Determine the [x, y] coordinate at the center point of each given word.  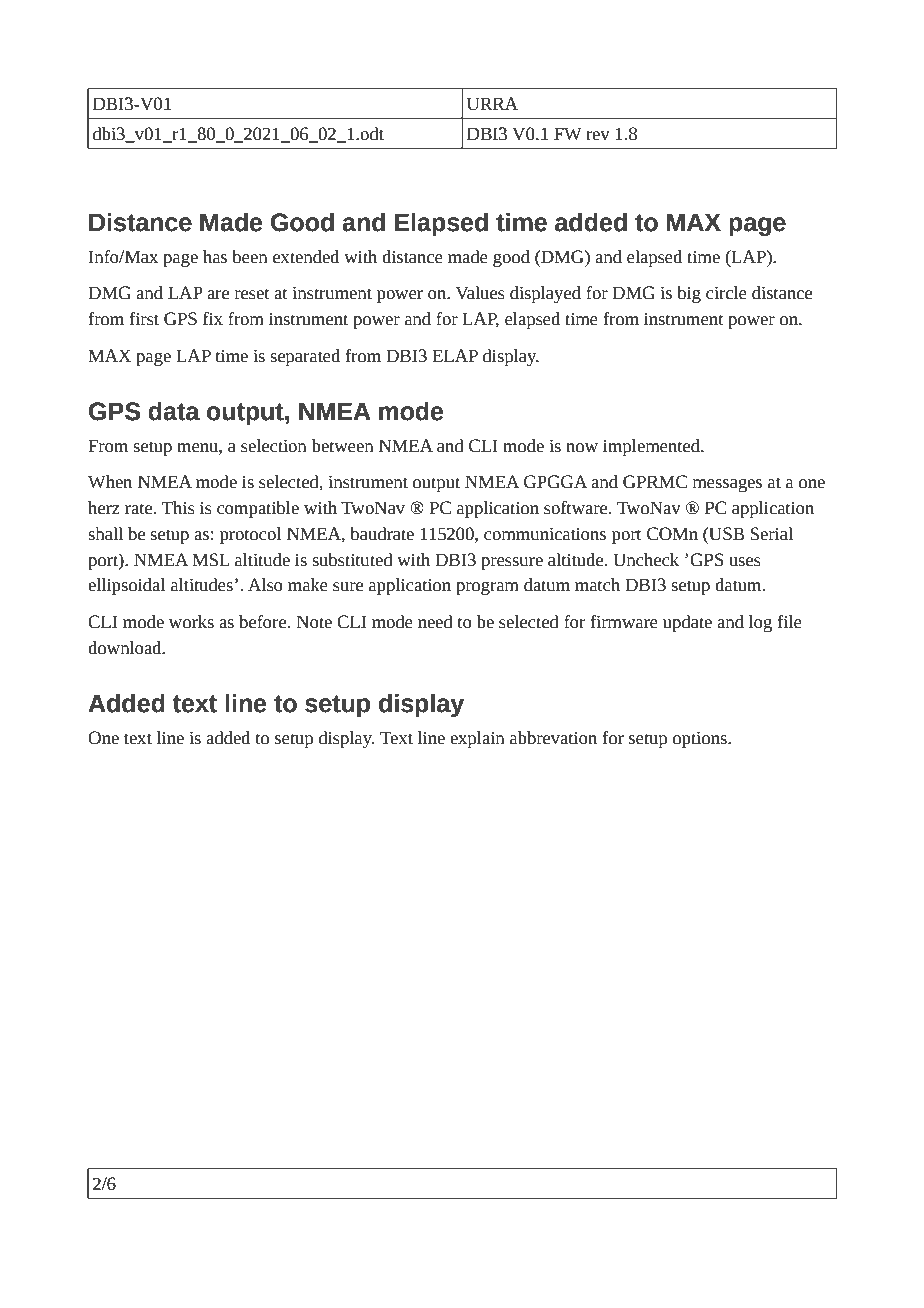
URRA [492, 104]
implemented [652, 447]
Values [480, 293]
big [689, 294]
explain [477, 739]
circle [726, 293]
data [174, 411]
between [343, 446]
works [191, 622]
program [487, 588]
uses [745, 562]
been [250, 257]
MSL [211, 560]
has [215, 257]
